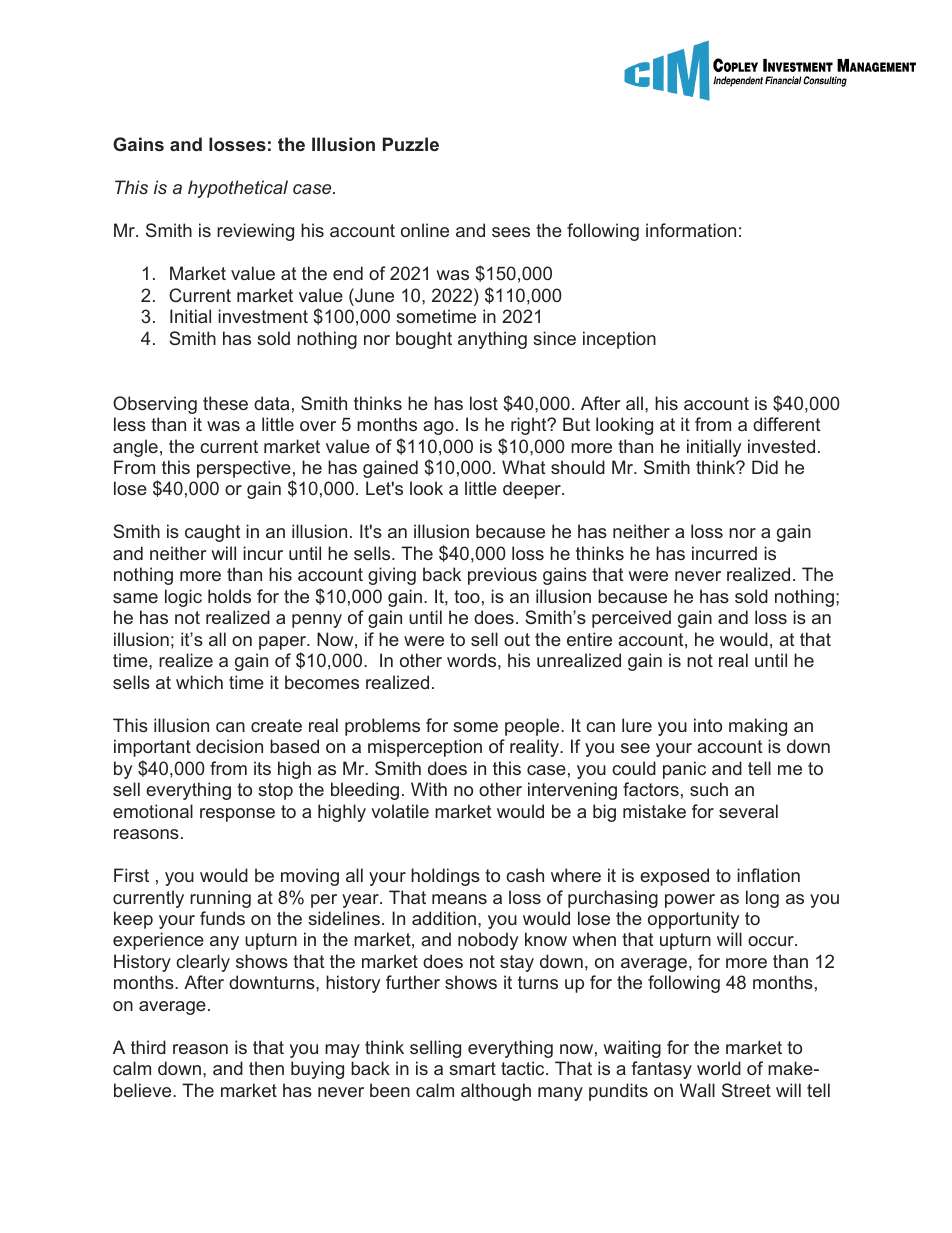 The width and height of the screenshot is (952, 1233). What do you see at coordinates (438, 428) in the screenshot?
I see `ago` at bounding box center [438, 428].
